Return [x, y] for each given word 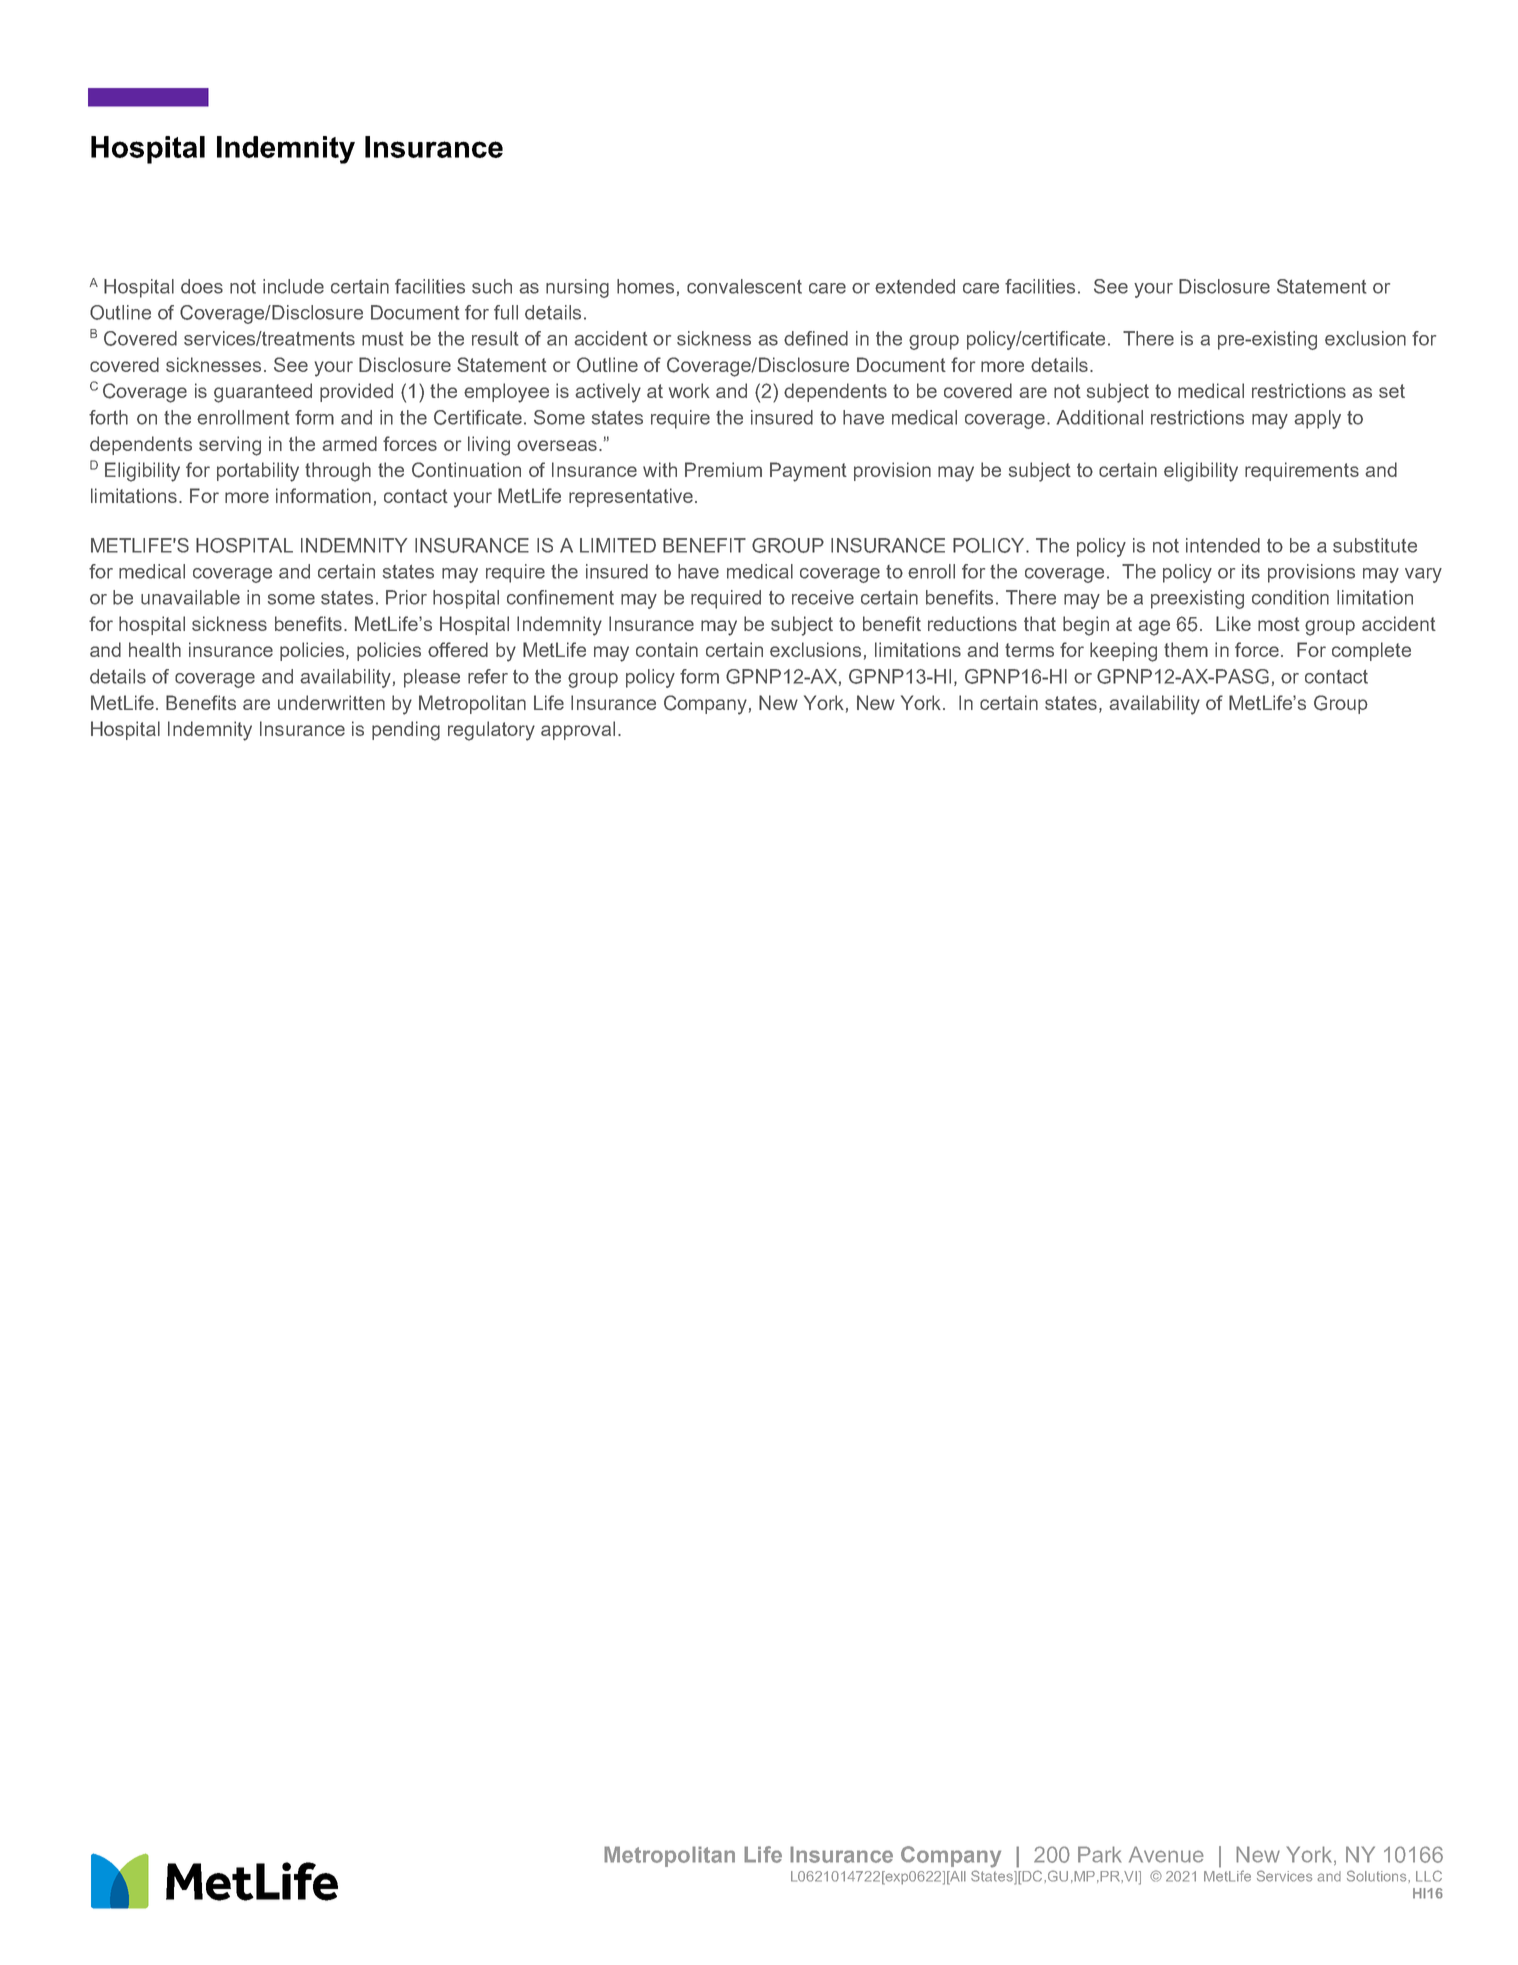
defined [816, 338]
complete [1371, 651]
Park [1100, 1854]
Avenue [1166, 1854]
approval [578, 730]
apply [1317, 419]
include [293, 286]
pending [406, 731]
